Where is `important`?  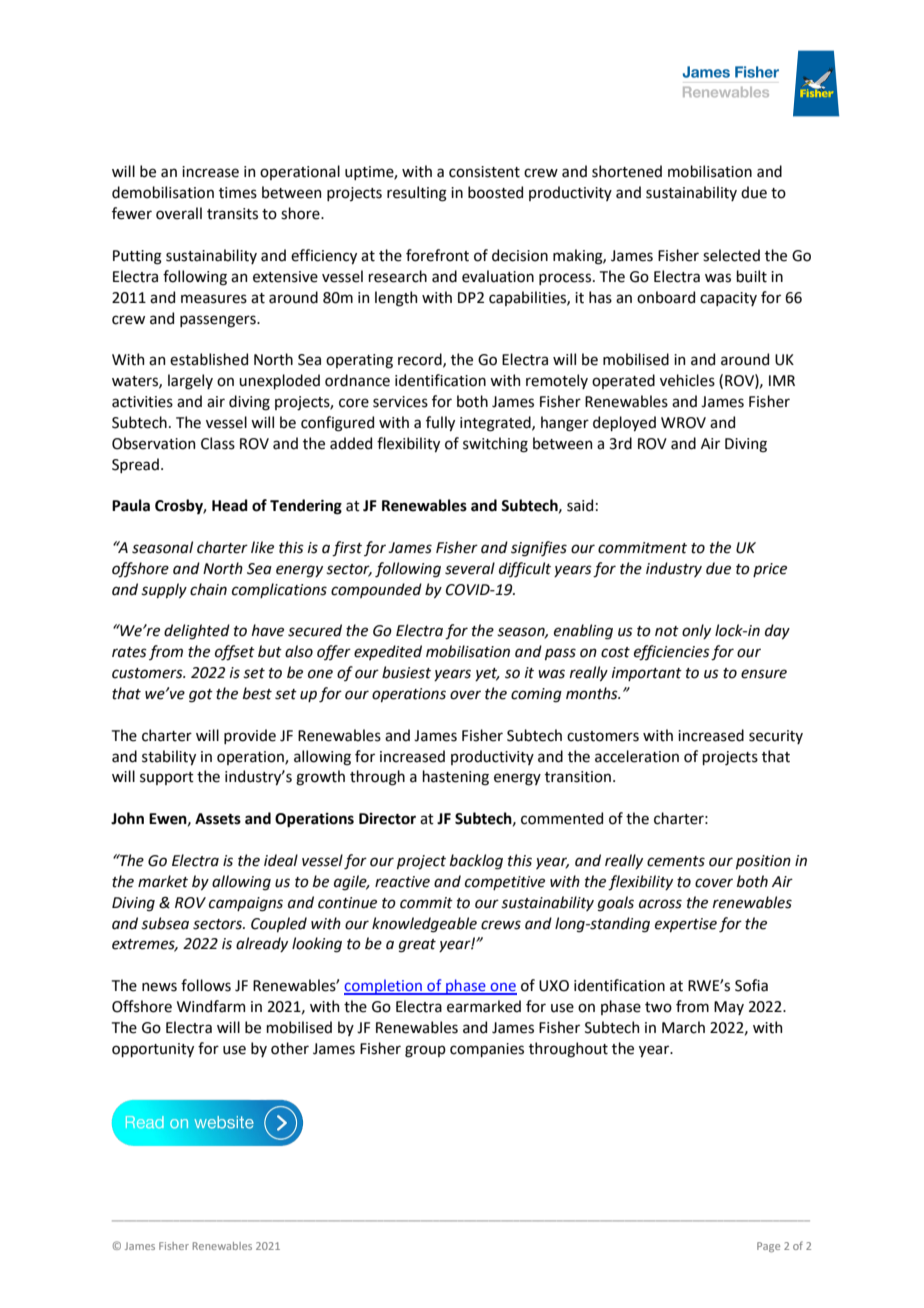 important is located at coordinates (647, 674).
